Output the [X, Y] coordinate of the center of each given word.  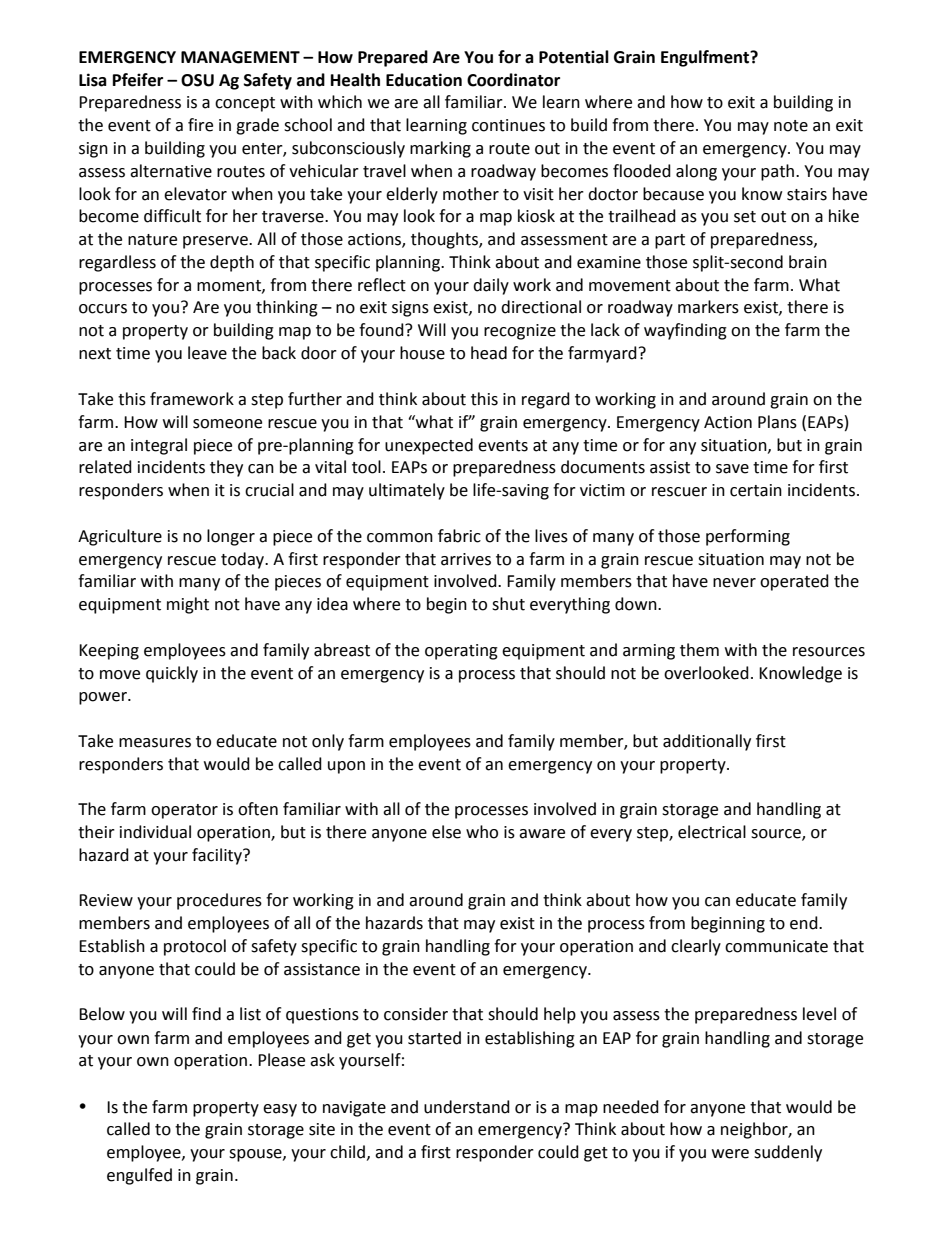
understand [467, 1107]
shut [508, 604]
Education [424, 80]
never [734, 583]
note [791, 126]
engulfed [139, 1176]
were [730, 1154]
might [188, 605]
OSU [197, 80]
